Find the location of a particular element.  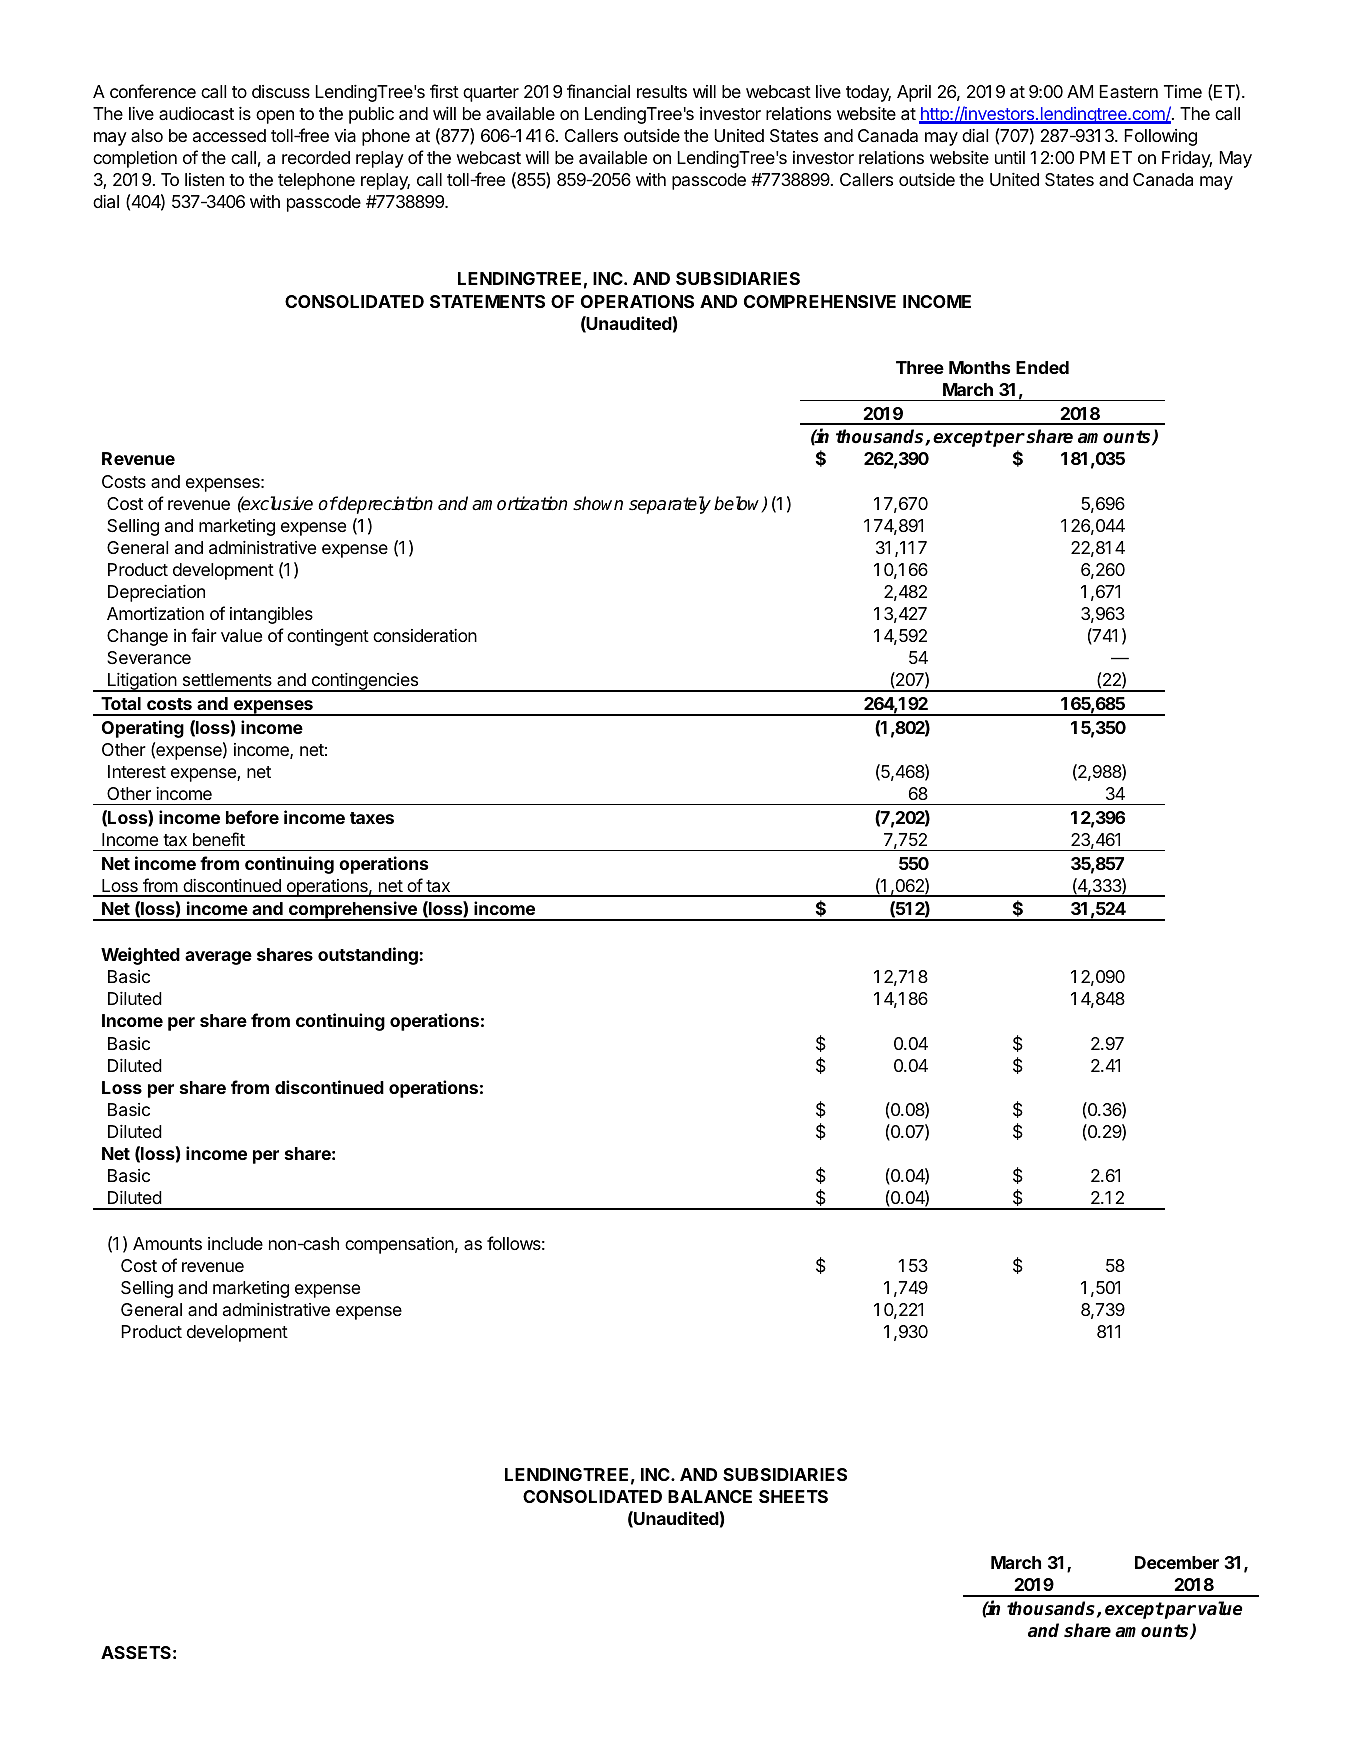

BALANCE is located at coordinates (710, 1496).
